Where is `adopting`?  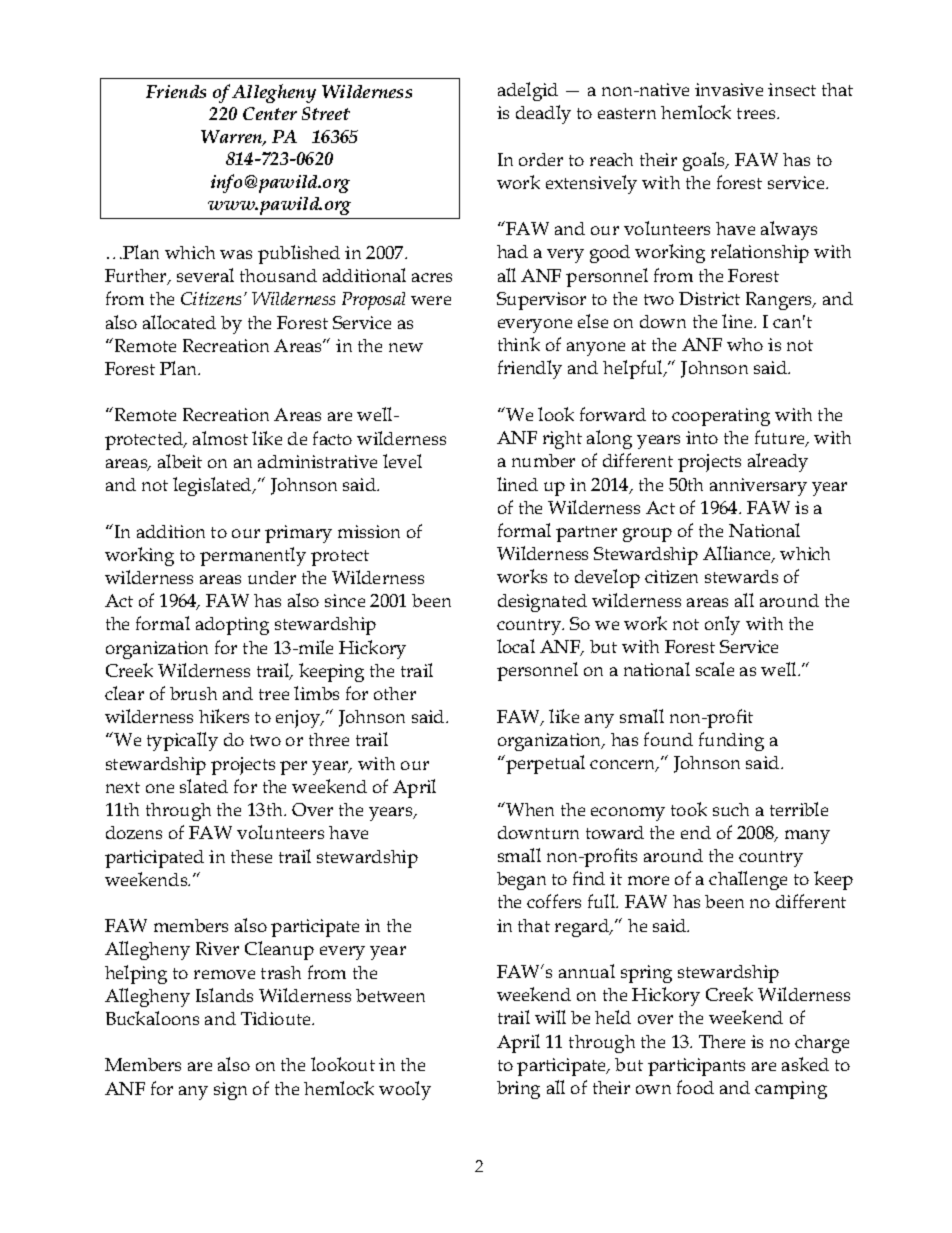 adopting is located at coordinates (232, 626).
